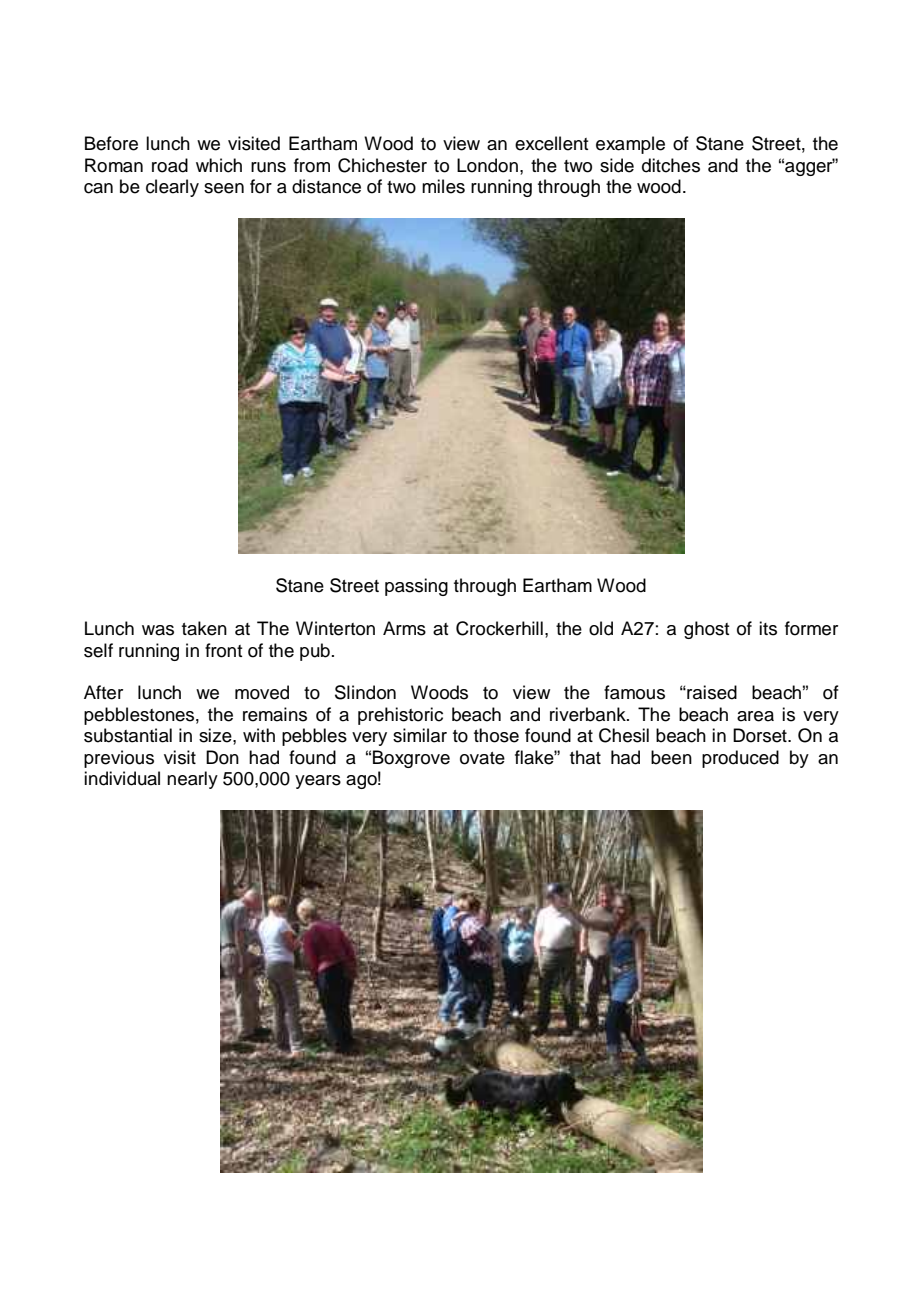 The image size is (924, 1308). I want to click on miles, so click(443, 186).
